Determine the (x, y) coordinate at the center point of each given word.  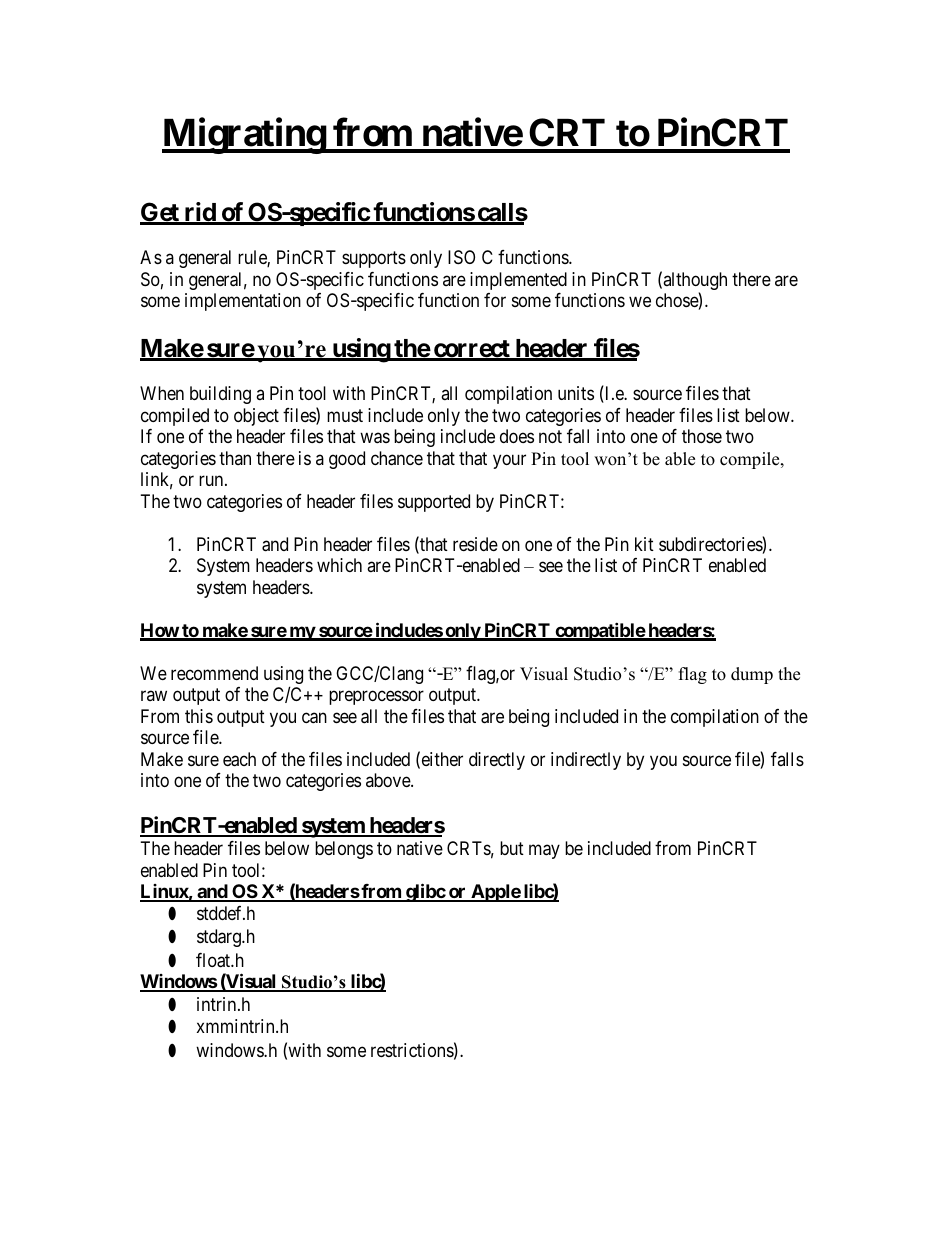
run (212, 481)
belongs (344, 850)
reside (475, 544)
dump (752, 675)
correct (471, 350)
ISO (461, 257)
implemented (518, 281)
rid (200, 213)
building (220, 395)
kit (644, 544)
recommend (214, 673)
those (702, 436)
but (512, 848)
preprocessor (376, 698)
